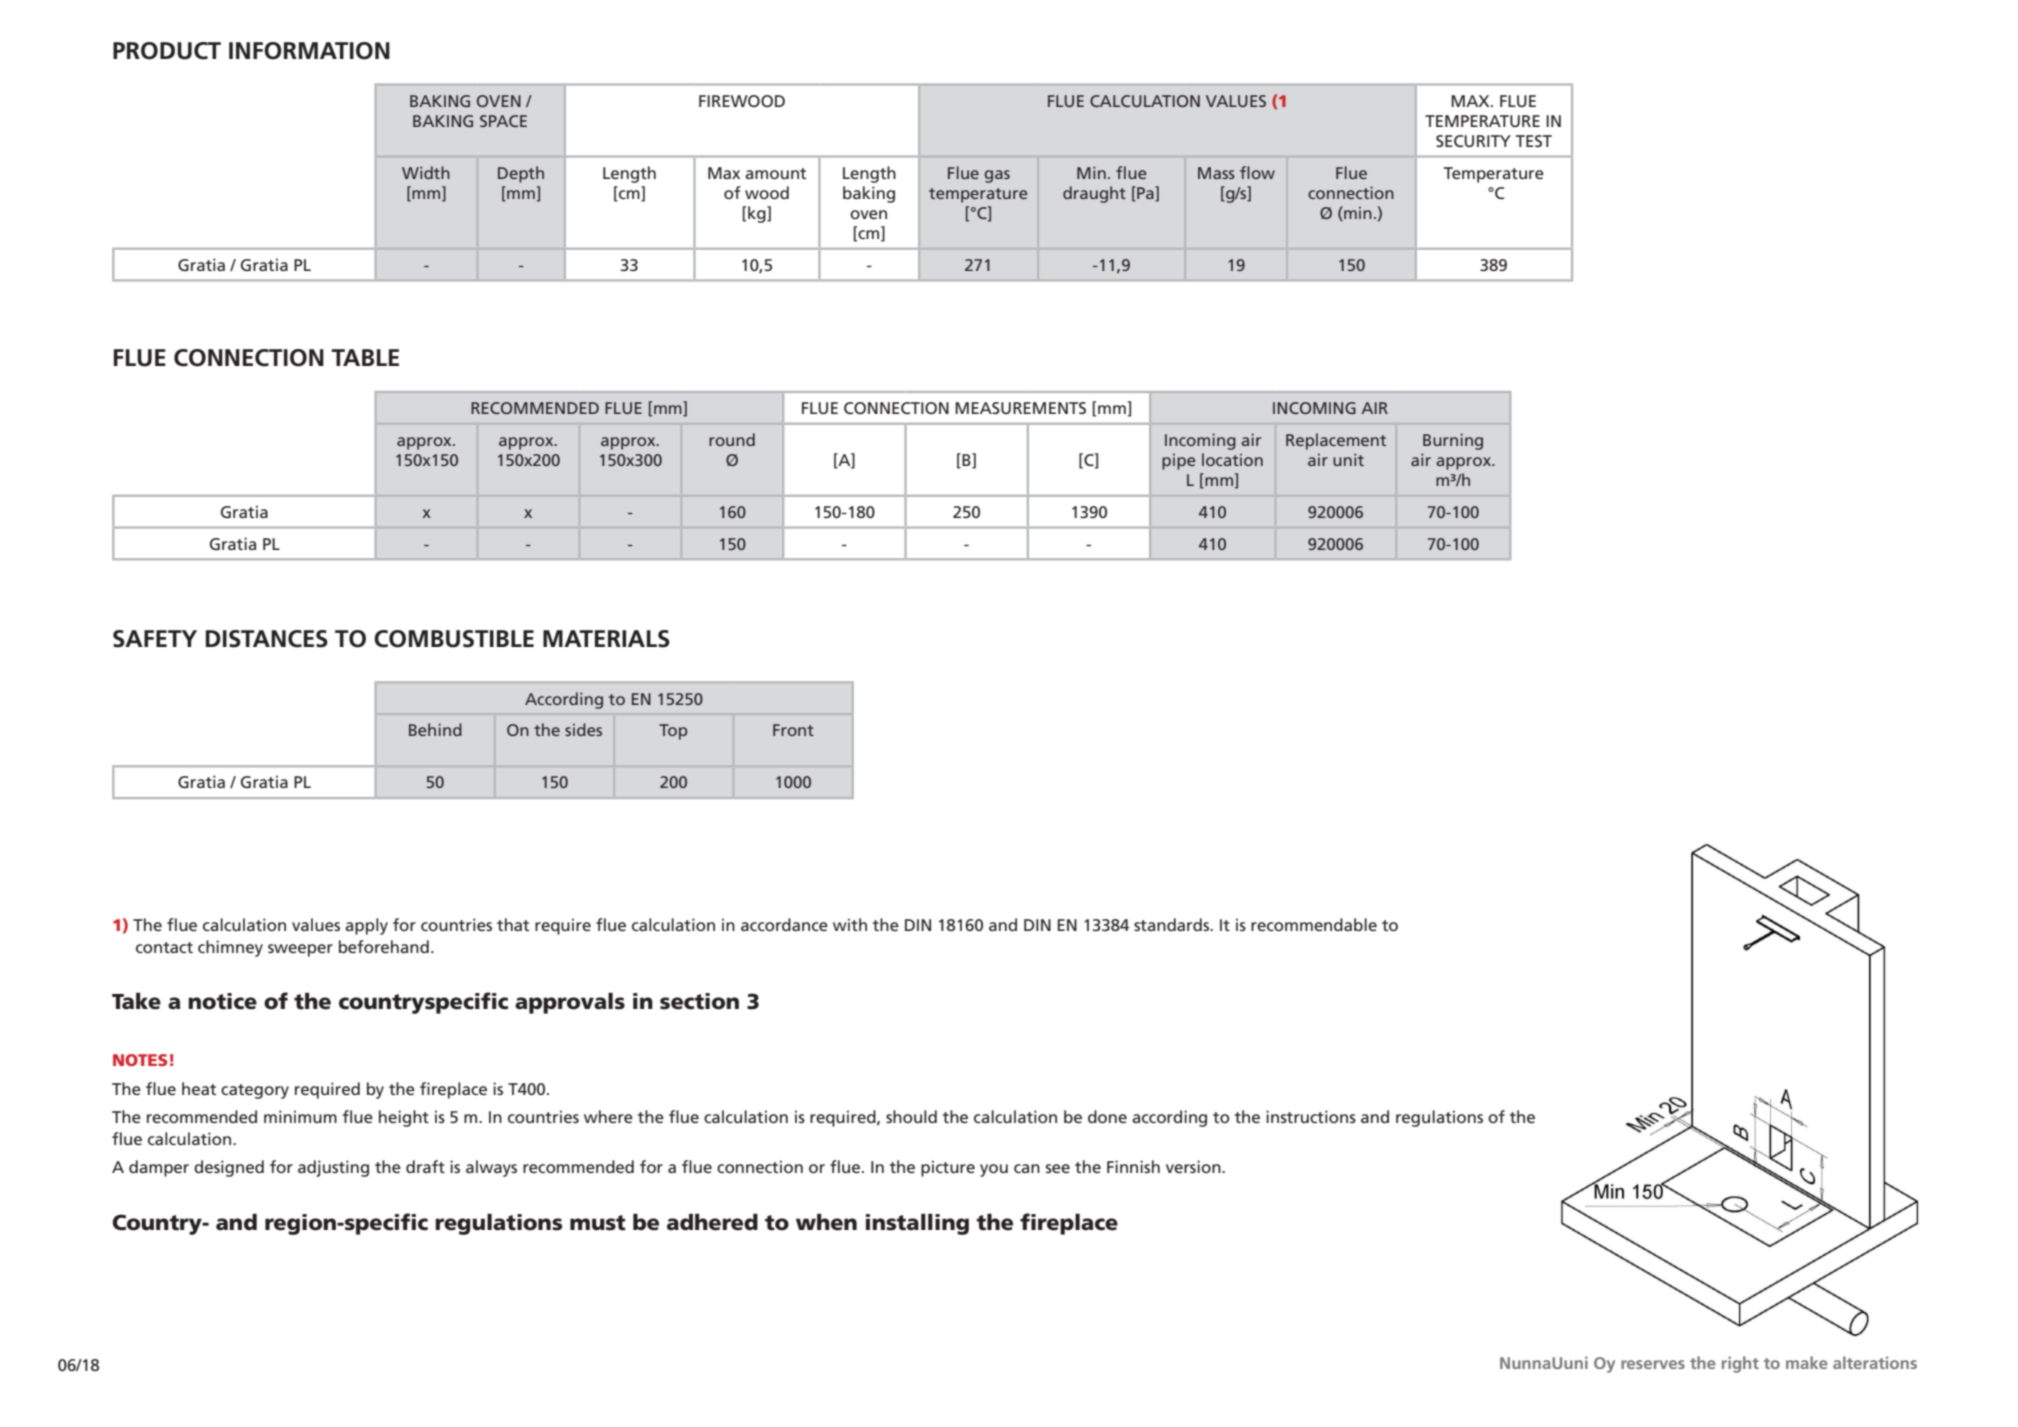  Describe the element at coordinates (366, 926) in the document. I see `apply` at that location.
